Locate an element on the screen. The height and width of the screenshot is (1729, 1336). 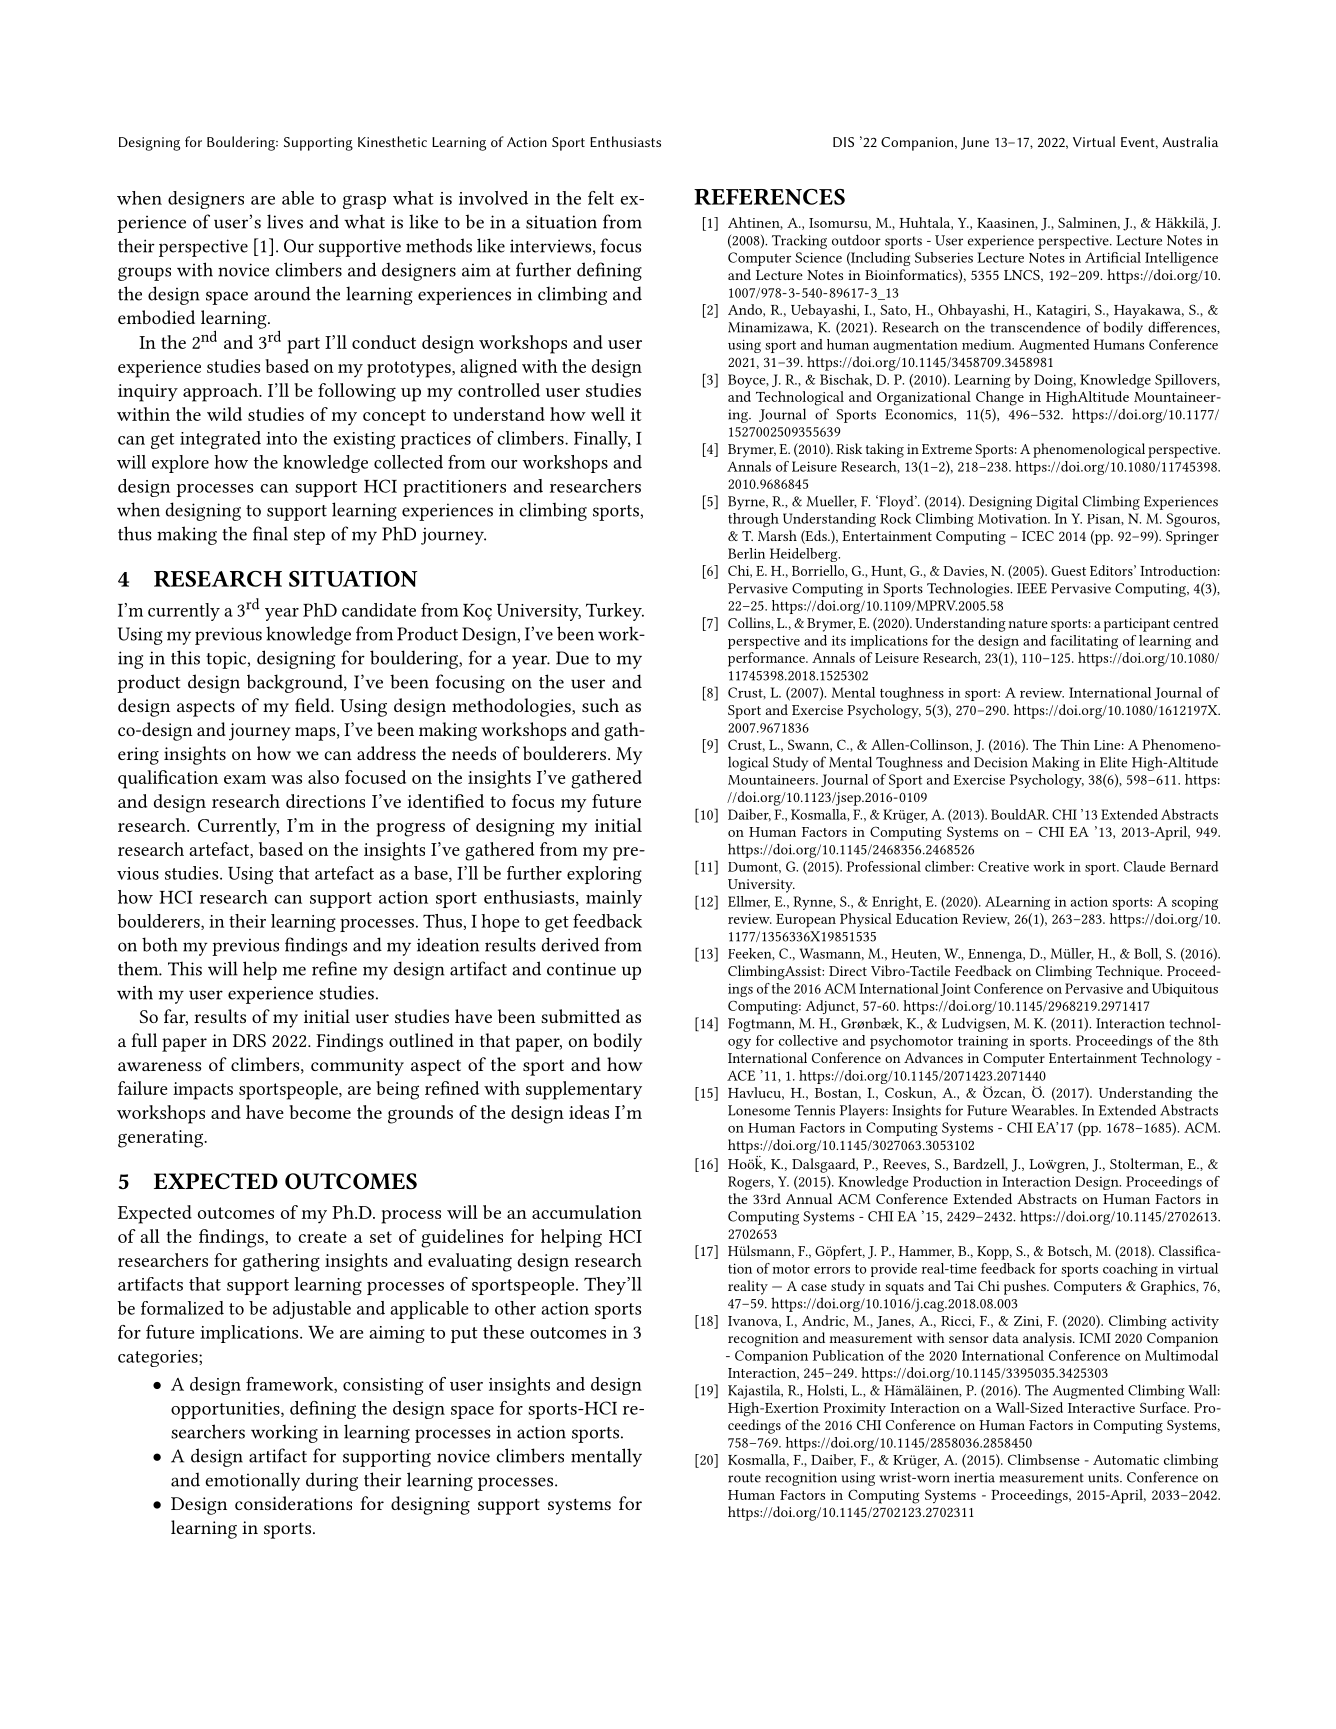
DRS is located at coordinates (249, 1040).
